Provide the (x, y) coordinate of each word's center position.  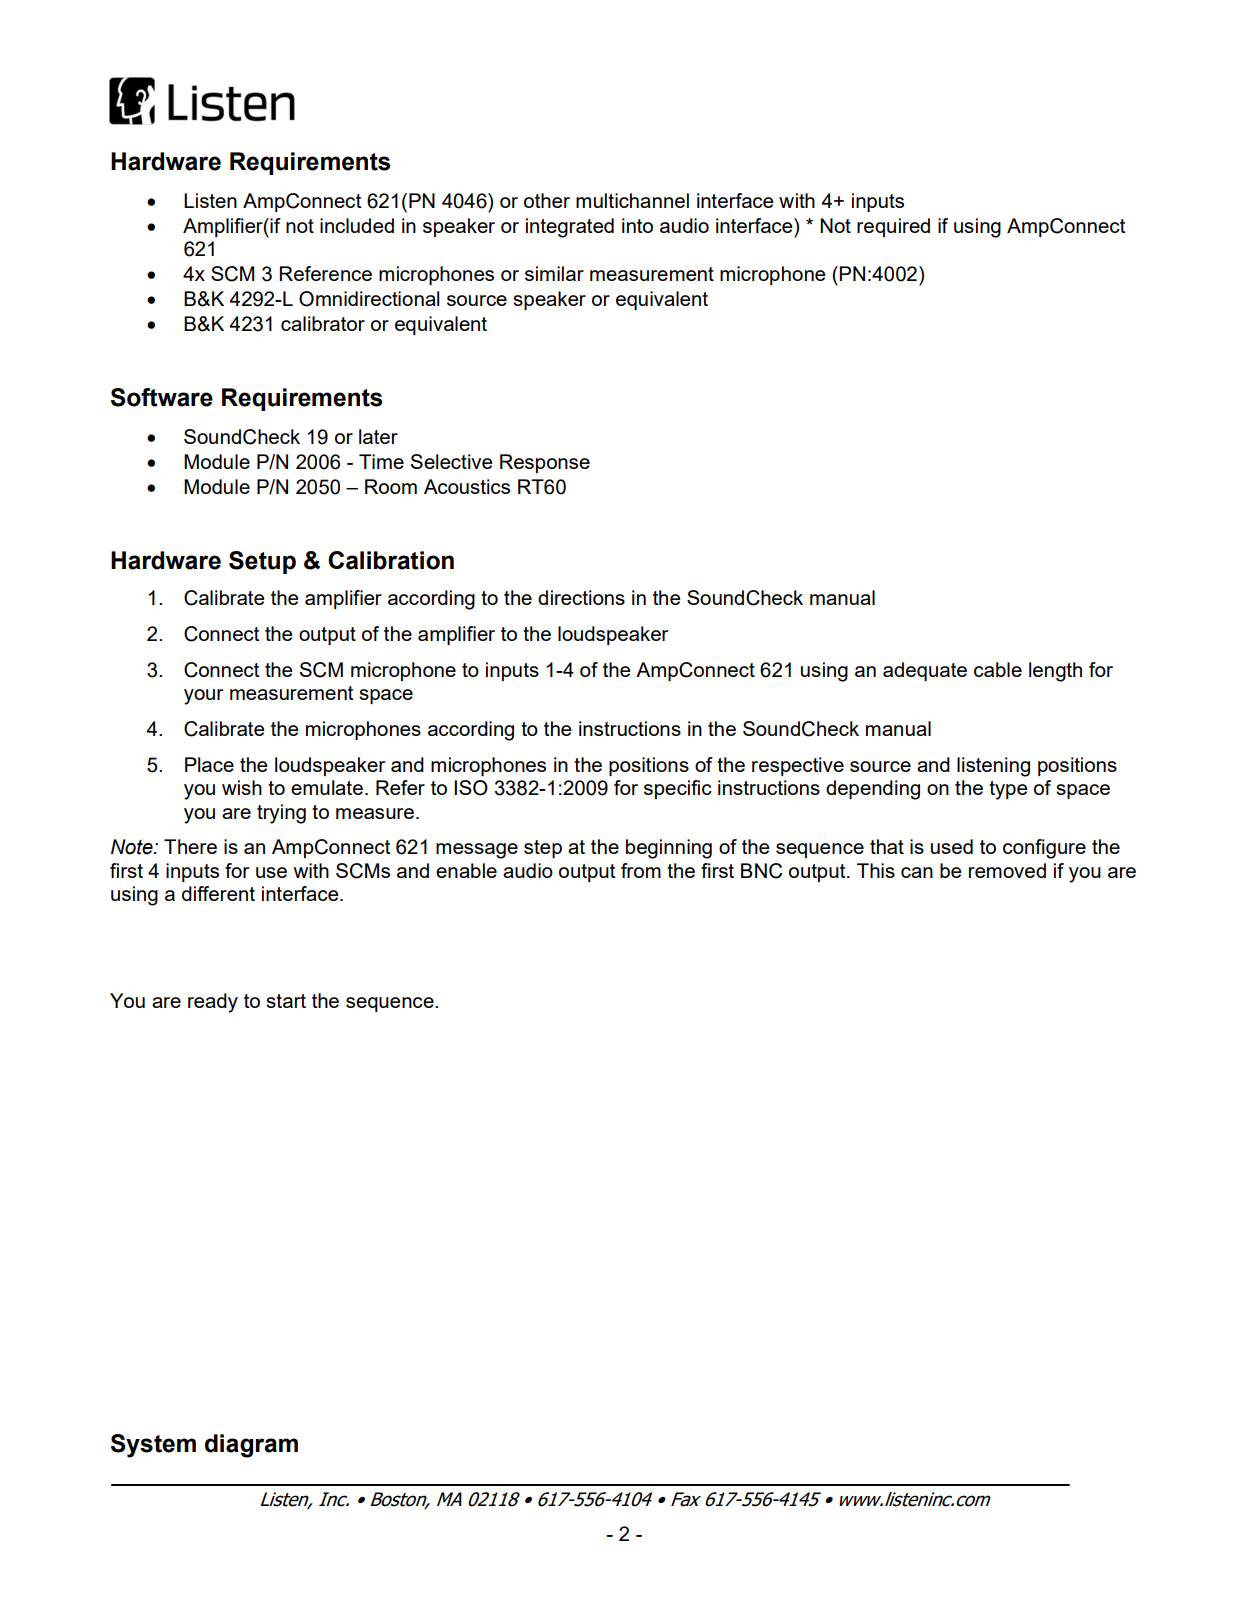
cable (998, 669)
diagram (251, 1446)
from (641, 870)
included (357, 225)
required (893, 227)
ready (213, 1003)
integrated (570, 228)
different (218, 893)
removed (1007, 870)
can (917, 872)
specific (678, 789)
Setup (262, 562)
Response (545, 463)
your (203, 697)
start (286, 1001)
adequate (925, 671)
